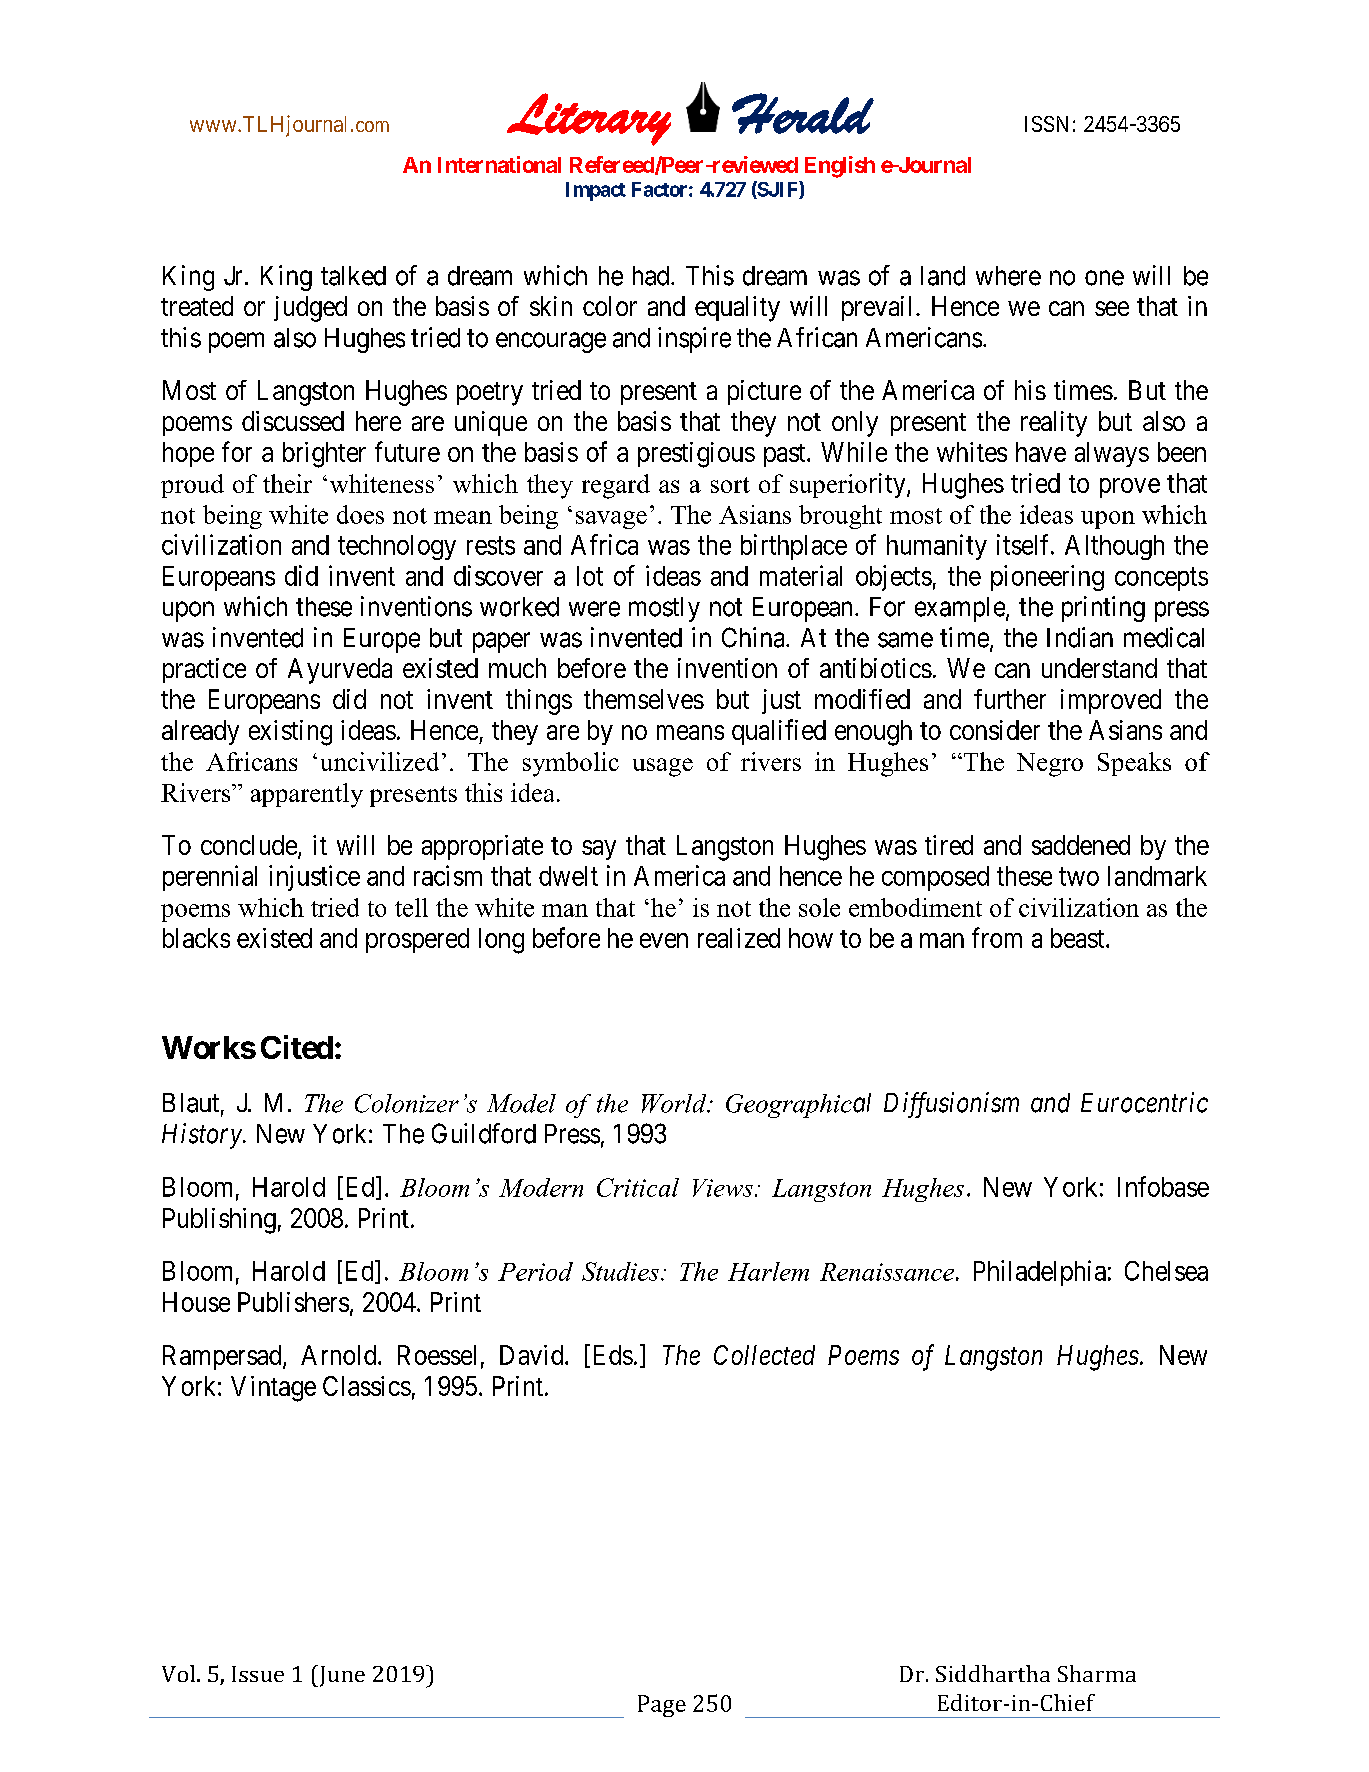 This screenshot has height=1772, width=1369. Describe the element at coordinates (596, 191) in the screenshot. I see `Impact` at that location.
